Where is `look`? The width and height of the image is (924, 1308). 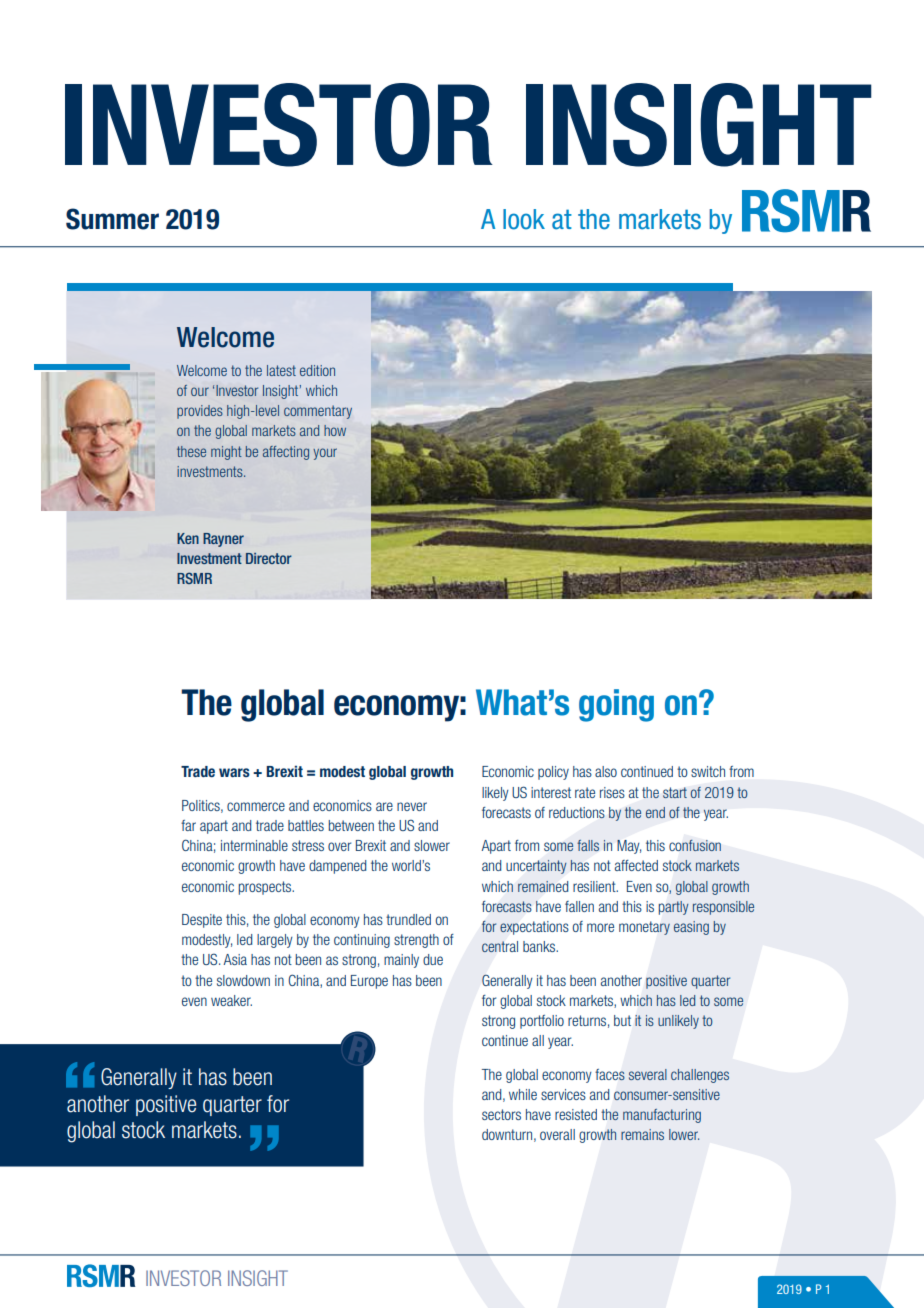
look is located at coordinates (524, 219).
